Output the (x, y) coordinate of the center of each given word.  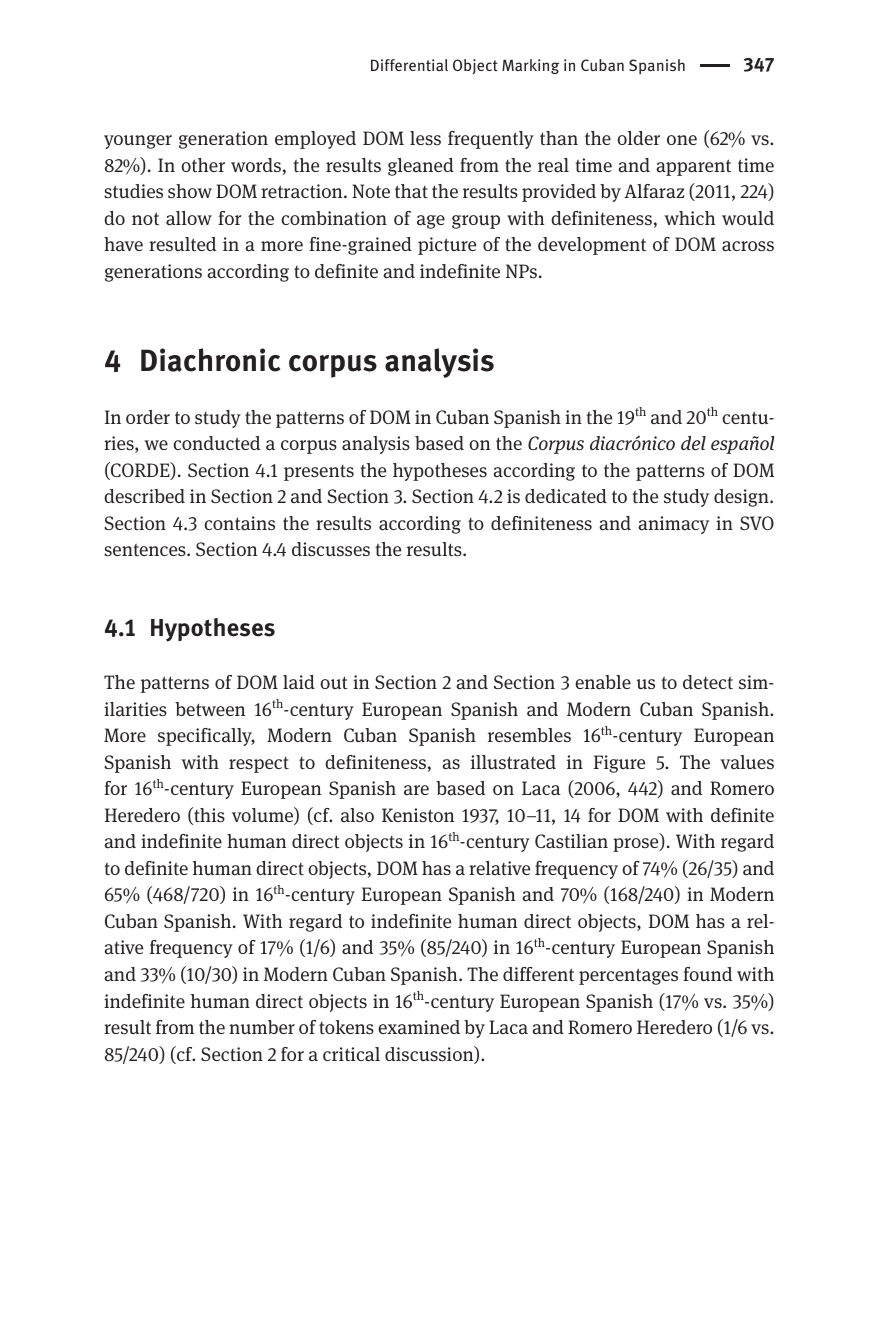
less (425, 138)
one (682, 140)
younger (138, 142)
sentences (146, 550)
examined (419, 1027)
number (262, 1027)
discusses (331, 549)
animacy (673, 525)
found (707, 974)
